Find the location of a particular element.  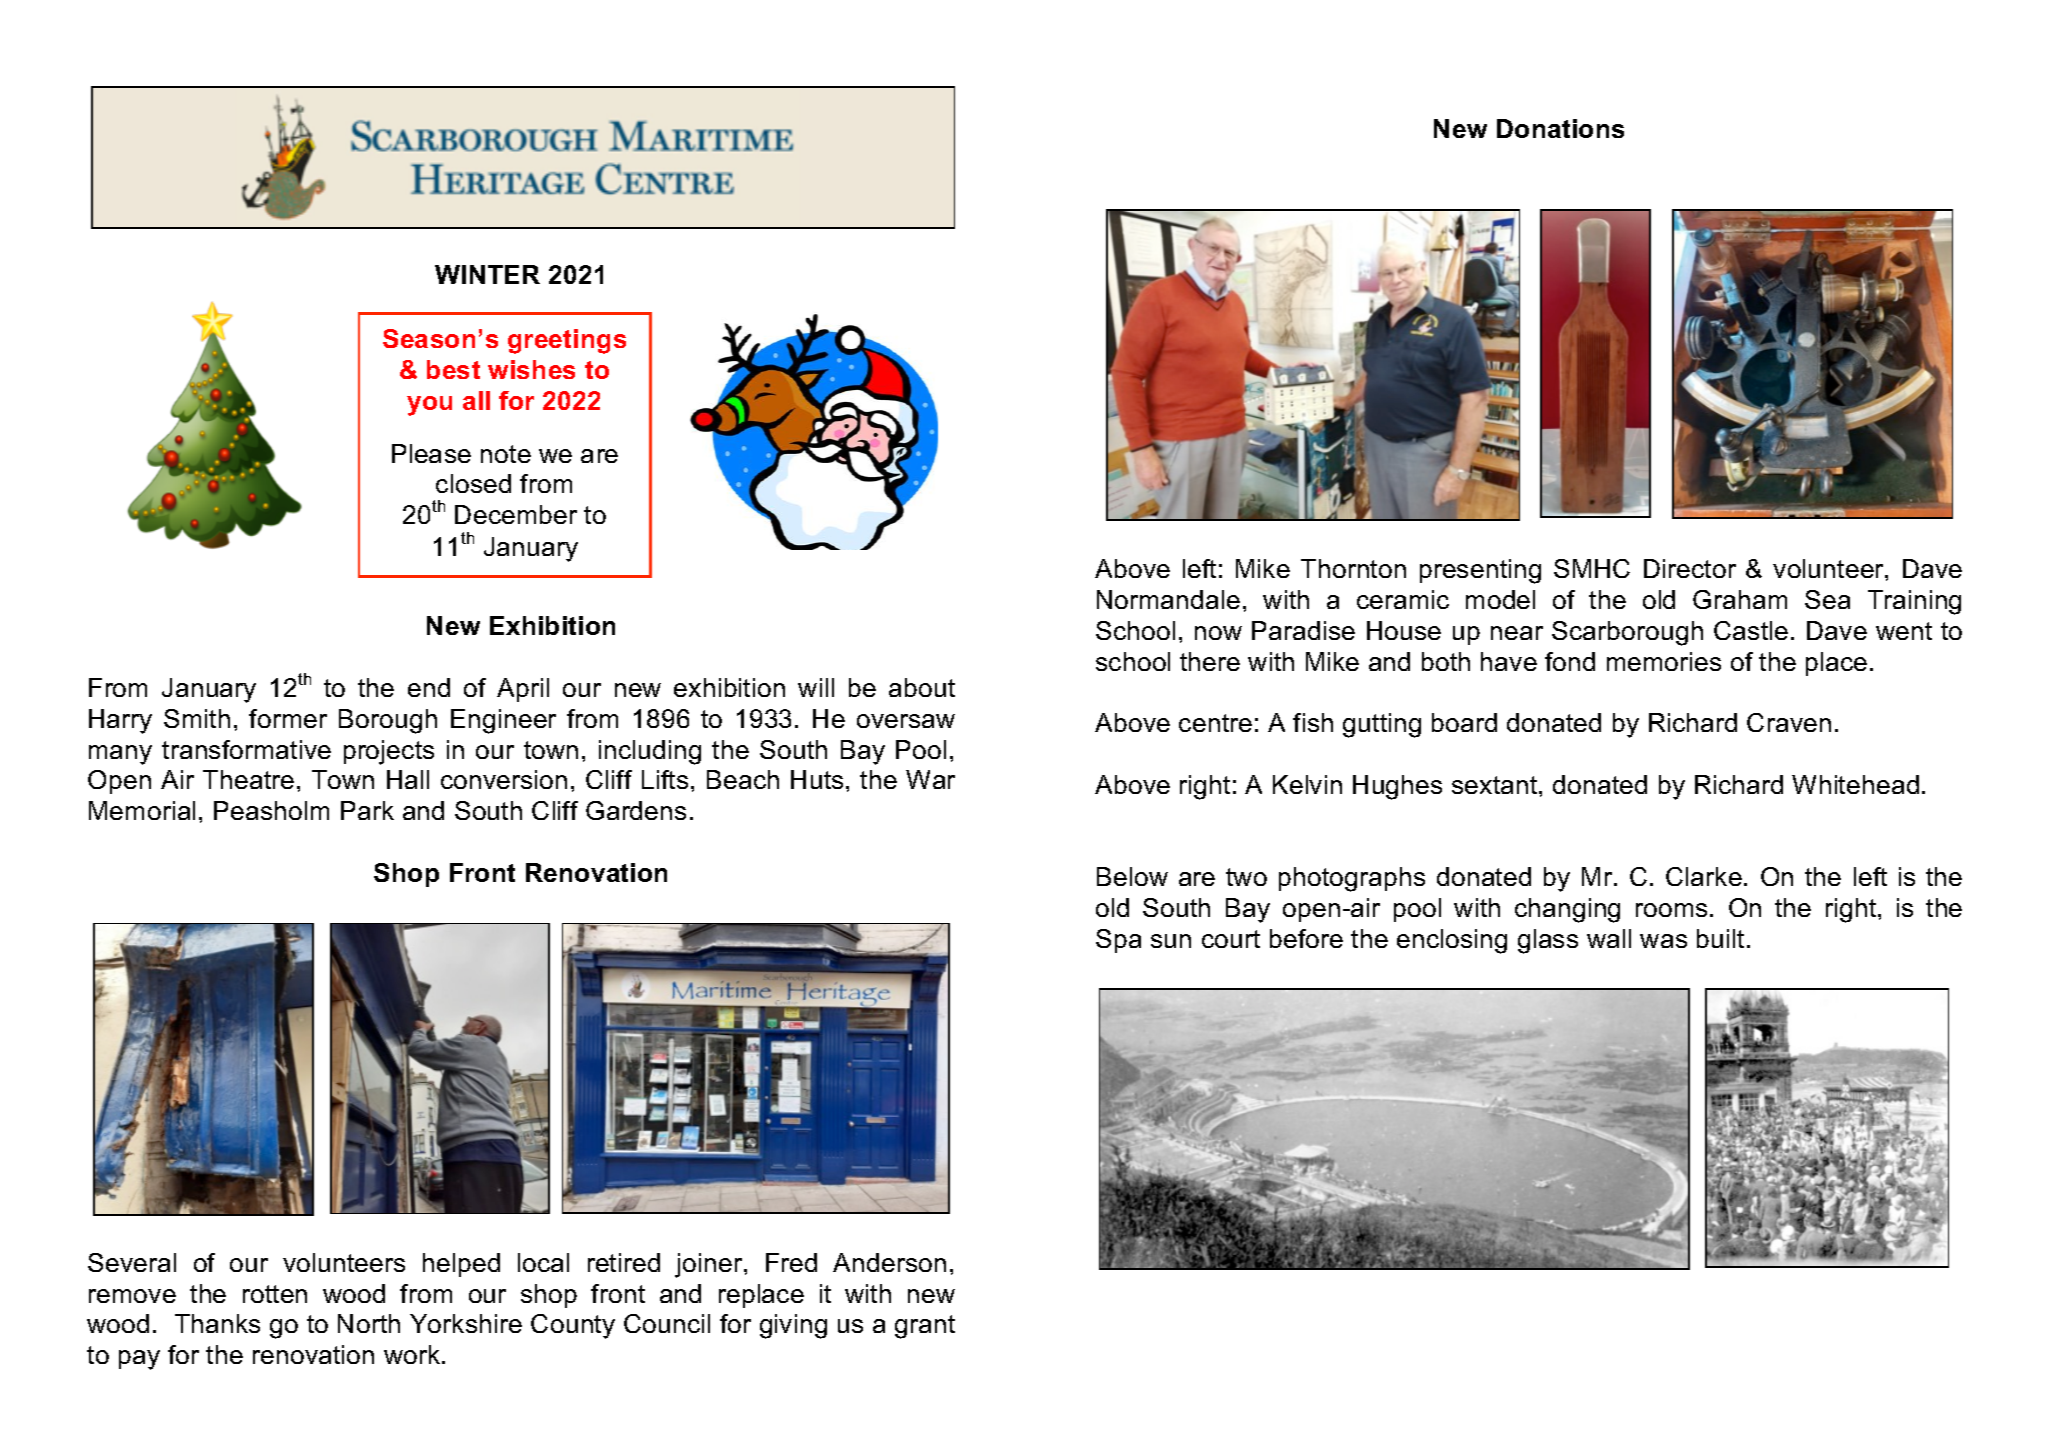

presenting is located at coordinates (1480, 571).
